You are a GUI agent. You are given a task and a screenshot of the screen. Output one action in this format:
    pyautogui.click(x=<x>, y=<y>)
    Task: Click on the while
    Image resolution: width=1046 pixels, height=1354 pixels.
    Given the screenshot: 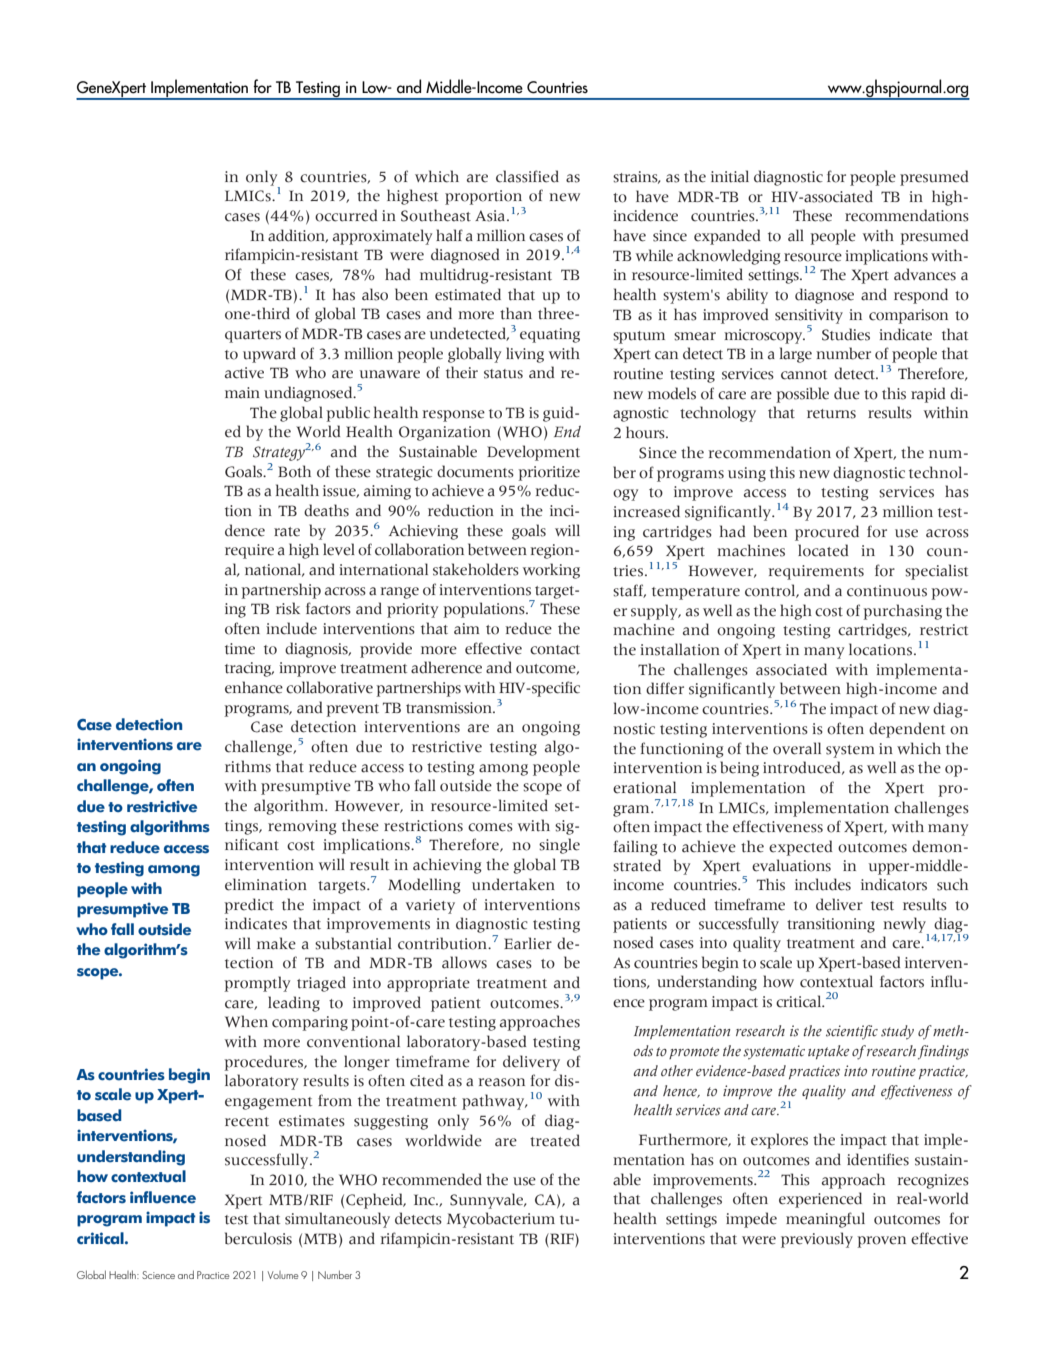 What is the action you would take?
    pyautogui.click(x=654, y=255)
